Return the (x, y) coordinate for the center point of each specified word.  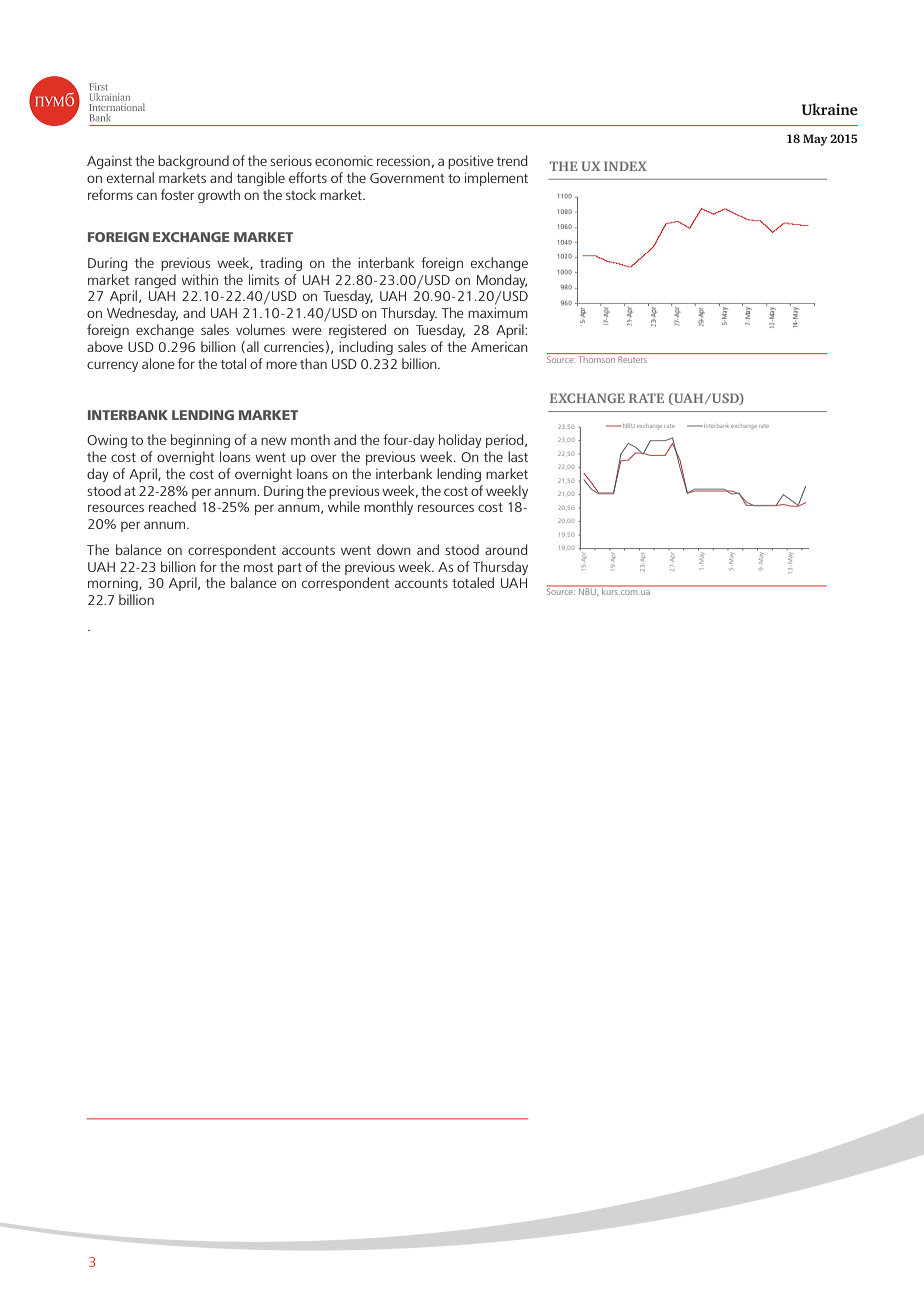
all (253, 346)
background (193, 162)
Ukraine (830, 109)
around (506, 549)
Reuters (632, 359)
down (394, 549)
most (259, 567)
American (499, 347)
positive (471, 162)
